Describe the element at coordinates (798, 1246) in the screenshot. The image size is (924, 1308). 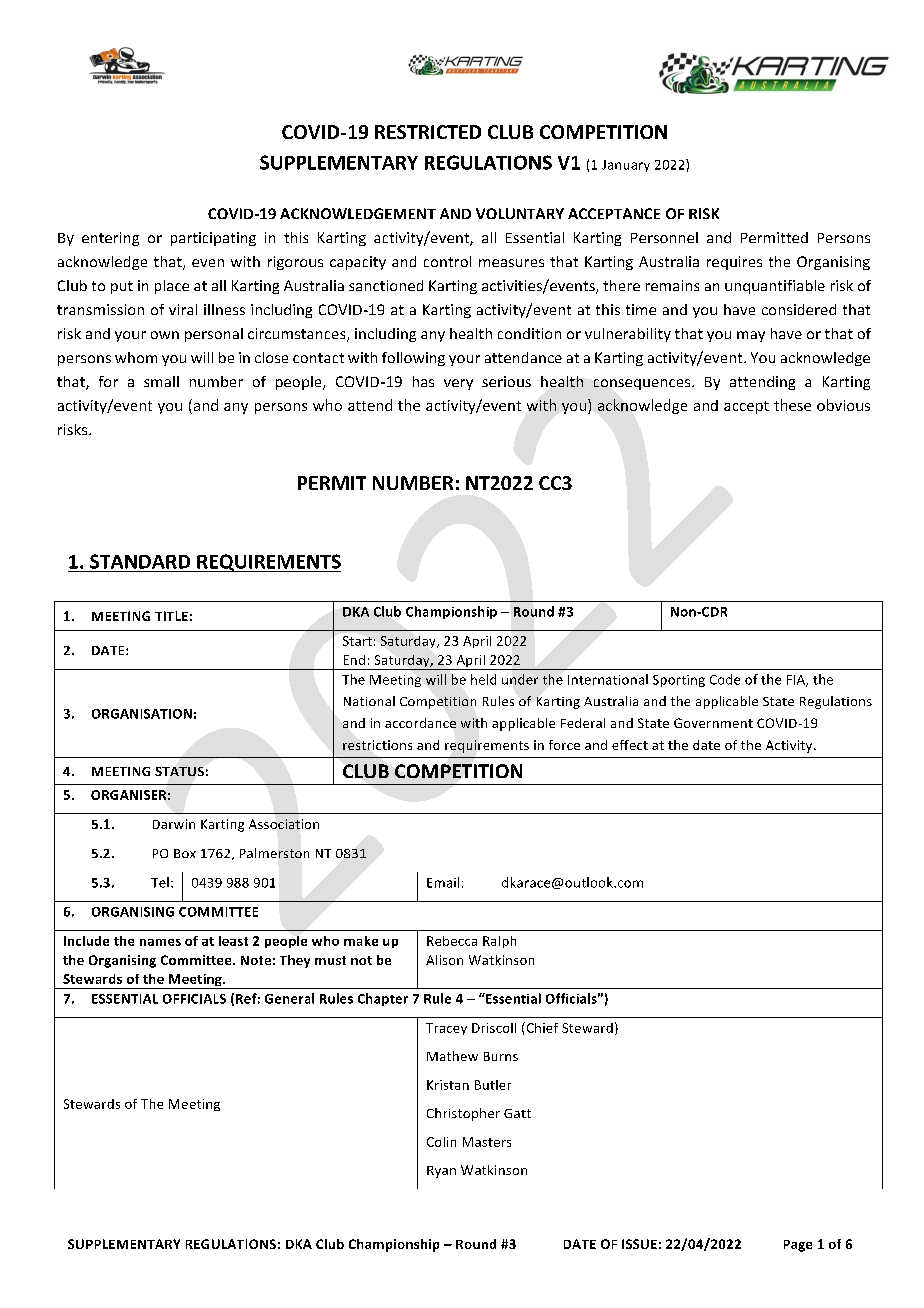
I see `Page` at that location.
